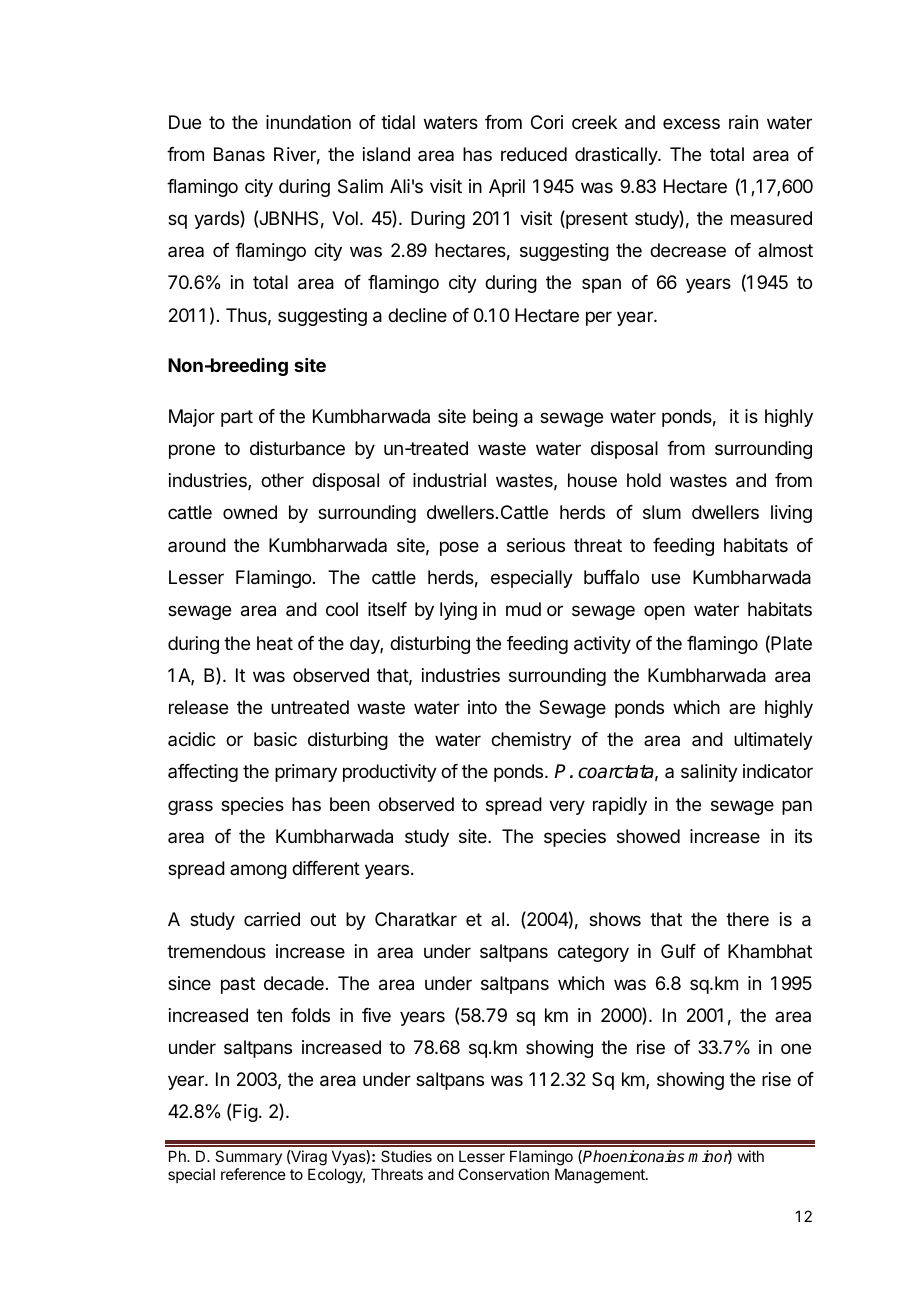 The image size is (924, 1307). Describe the element at coordinates (275, 643) in the screenshot. I see `heat` at that location.
